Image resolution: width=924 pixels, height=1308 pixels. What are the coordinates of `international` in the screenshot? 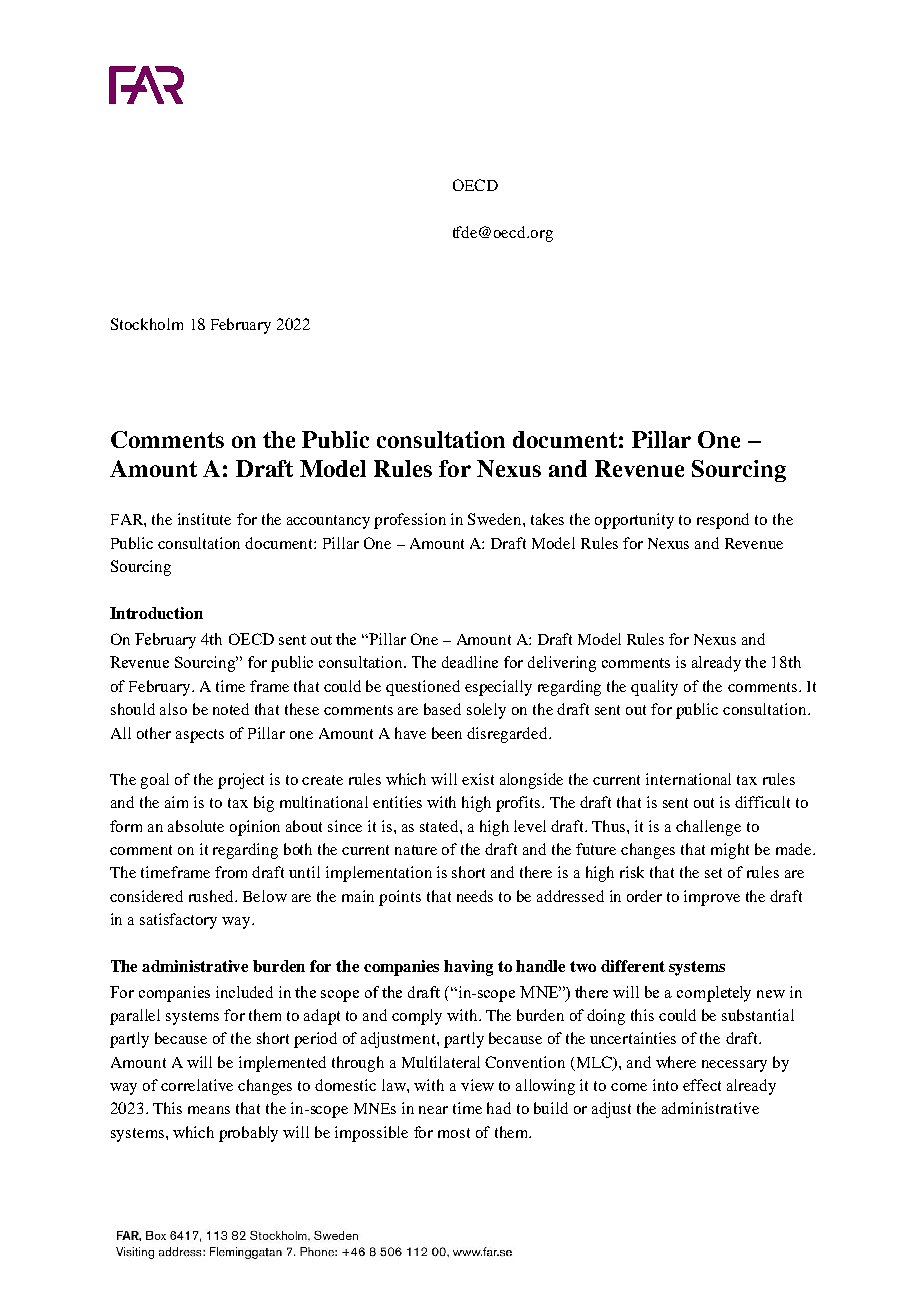 It's located at (688, 779).
